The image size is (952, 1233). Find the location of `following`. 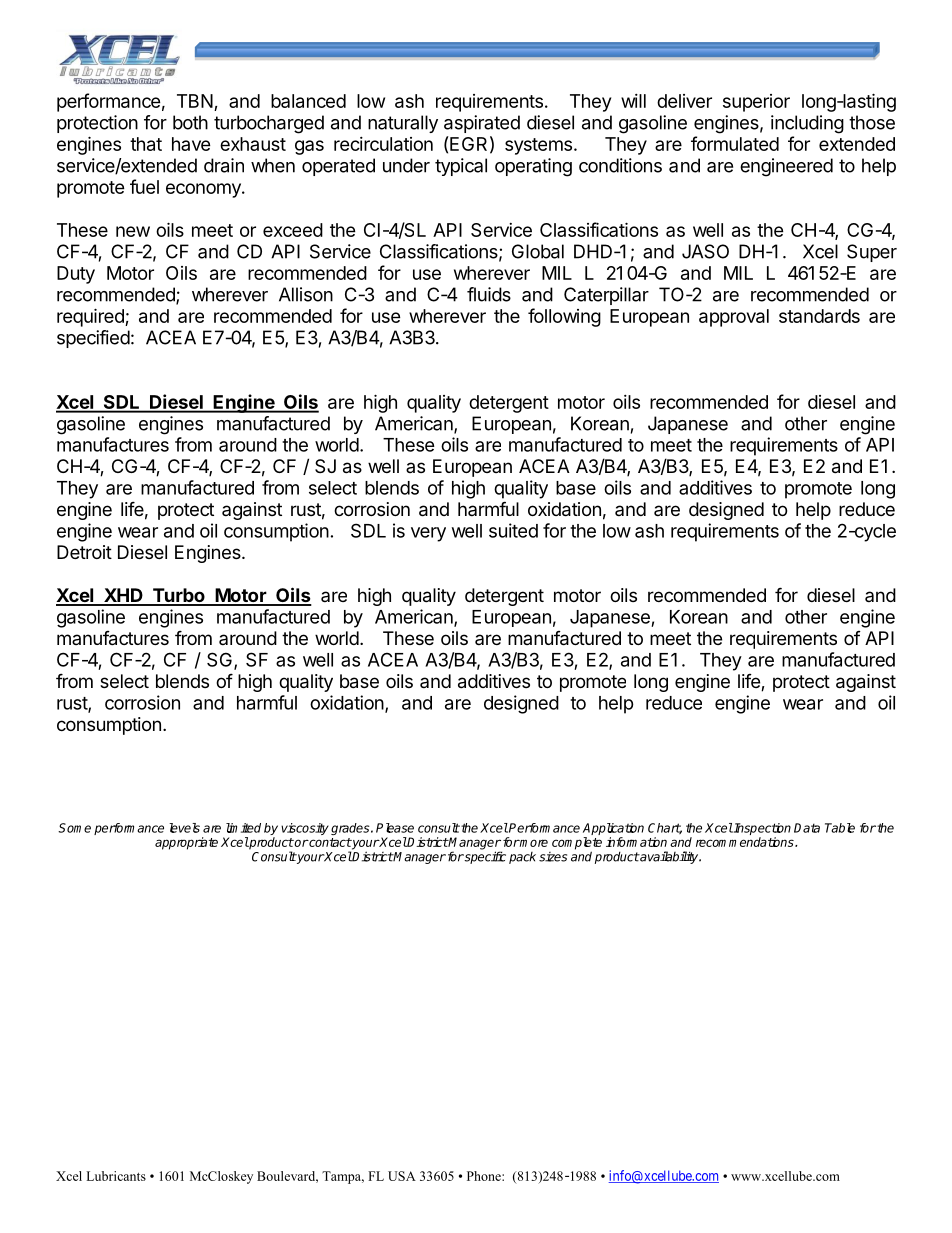

following is located at coordinates (564, 317).
